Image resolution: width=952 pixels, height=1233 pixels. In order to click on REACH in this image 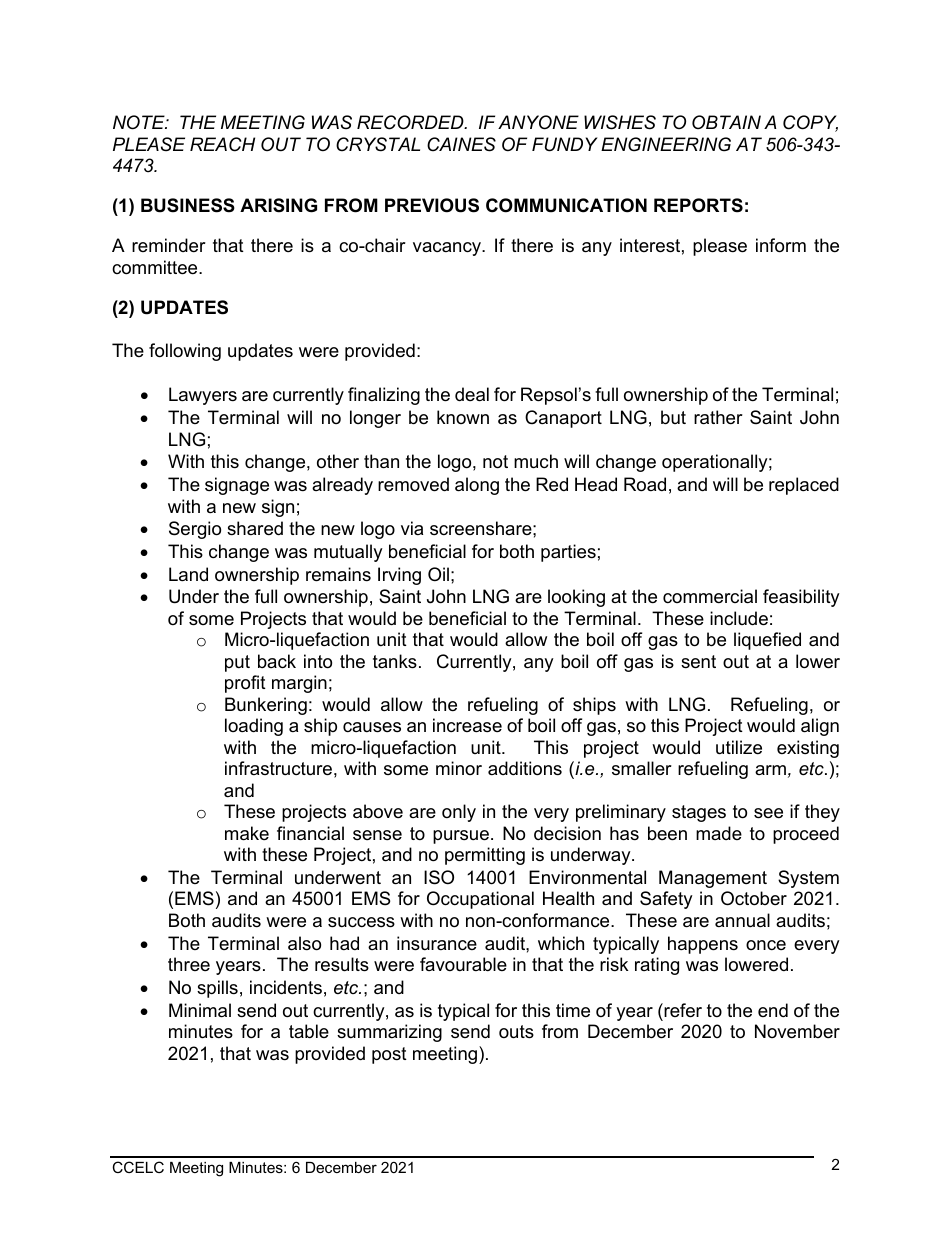, I will do `click(222, 144)`.
